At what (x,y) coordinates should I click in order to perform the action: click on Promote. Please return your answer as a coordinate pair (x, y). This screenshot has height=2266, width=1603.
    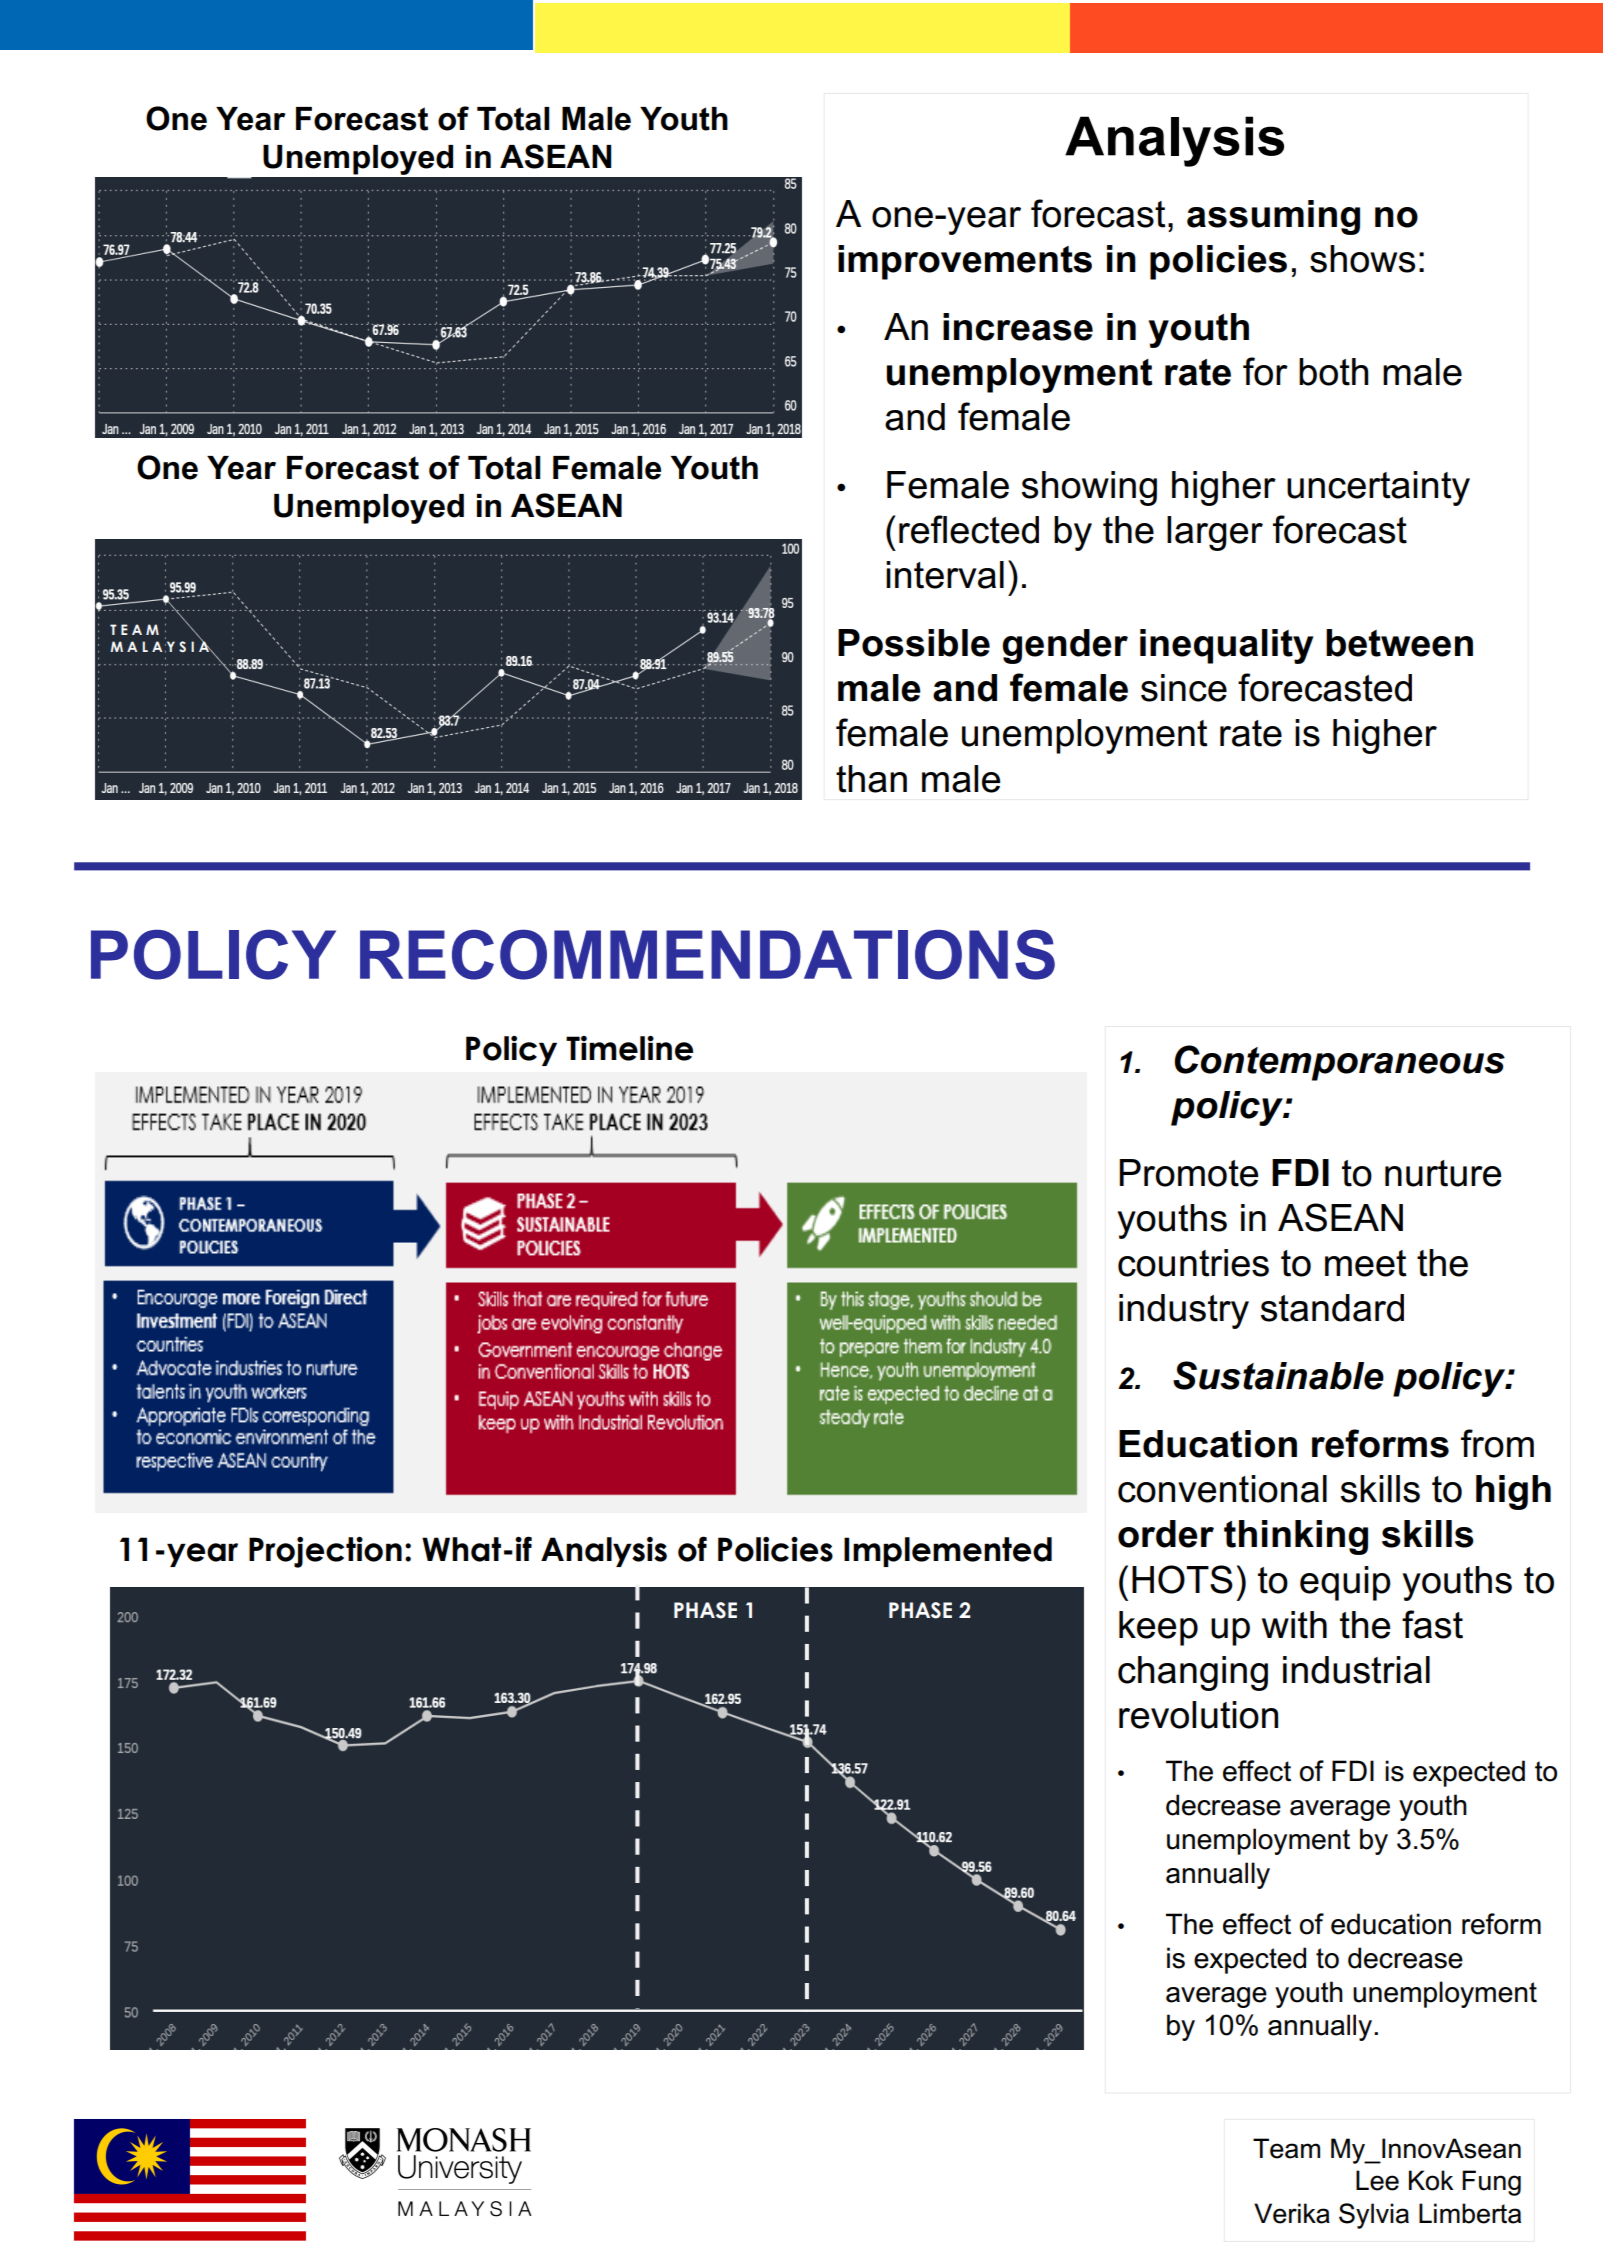
    Looking at the image, I should click on (1188, 1173).
